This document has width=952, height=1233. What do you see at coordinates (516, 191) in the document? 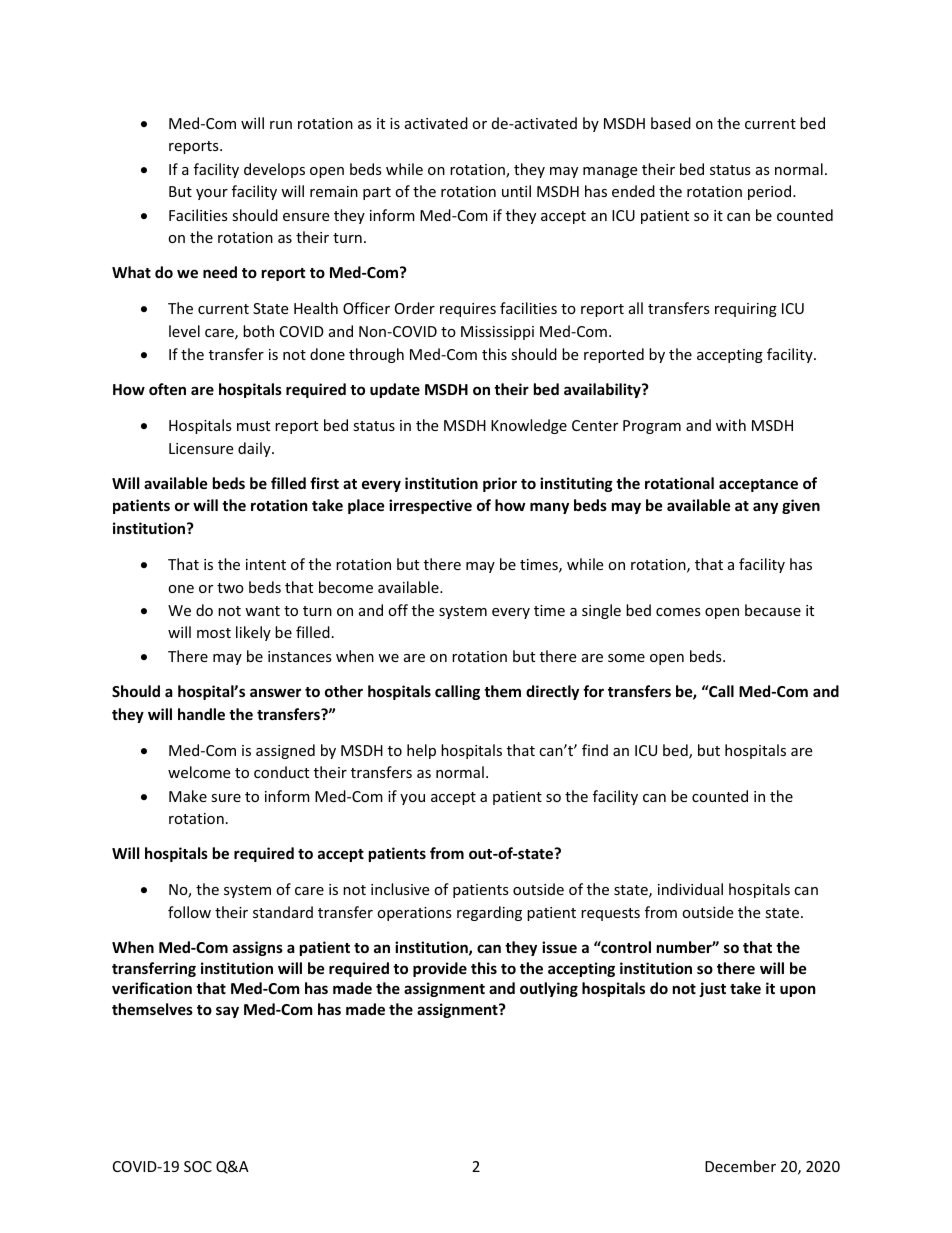
I see `until` at bounding box center [516, 191].
